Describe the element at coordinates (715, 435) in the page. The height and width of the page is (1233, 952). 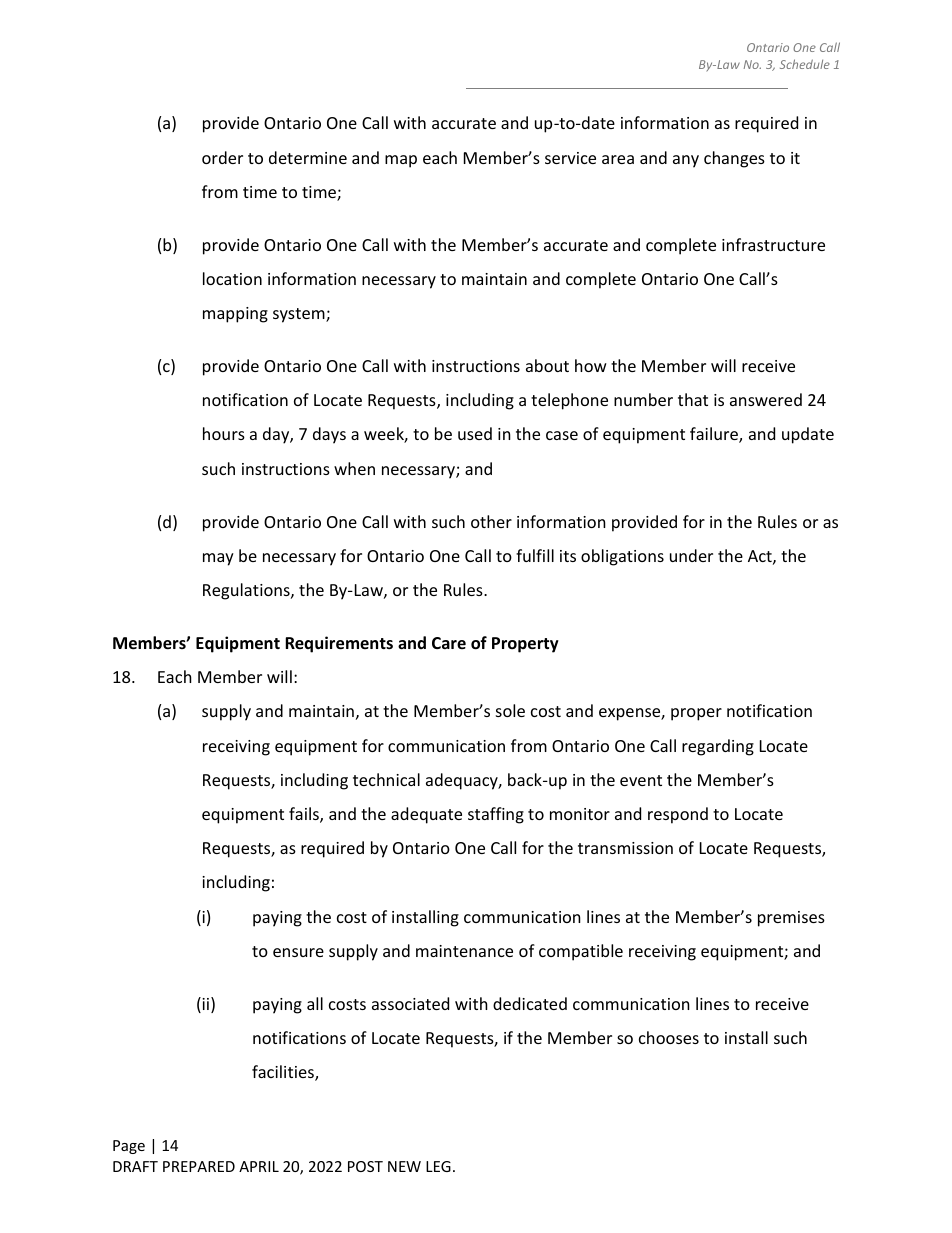
I see `failure` at that location.
